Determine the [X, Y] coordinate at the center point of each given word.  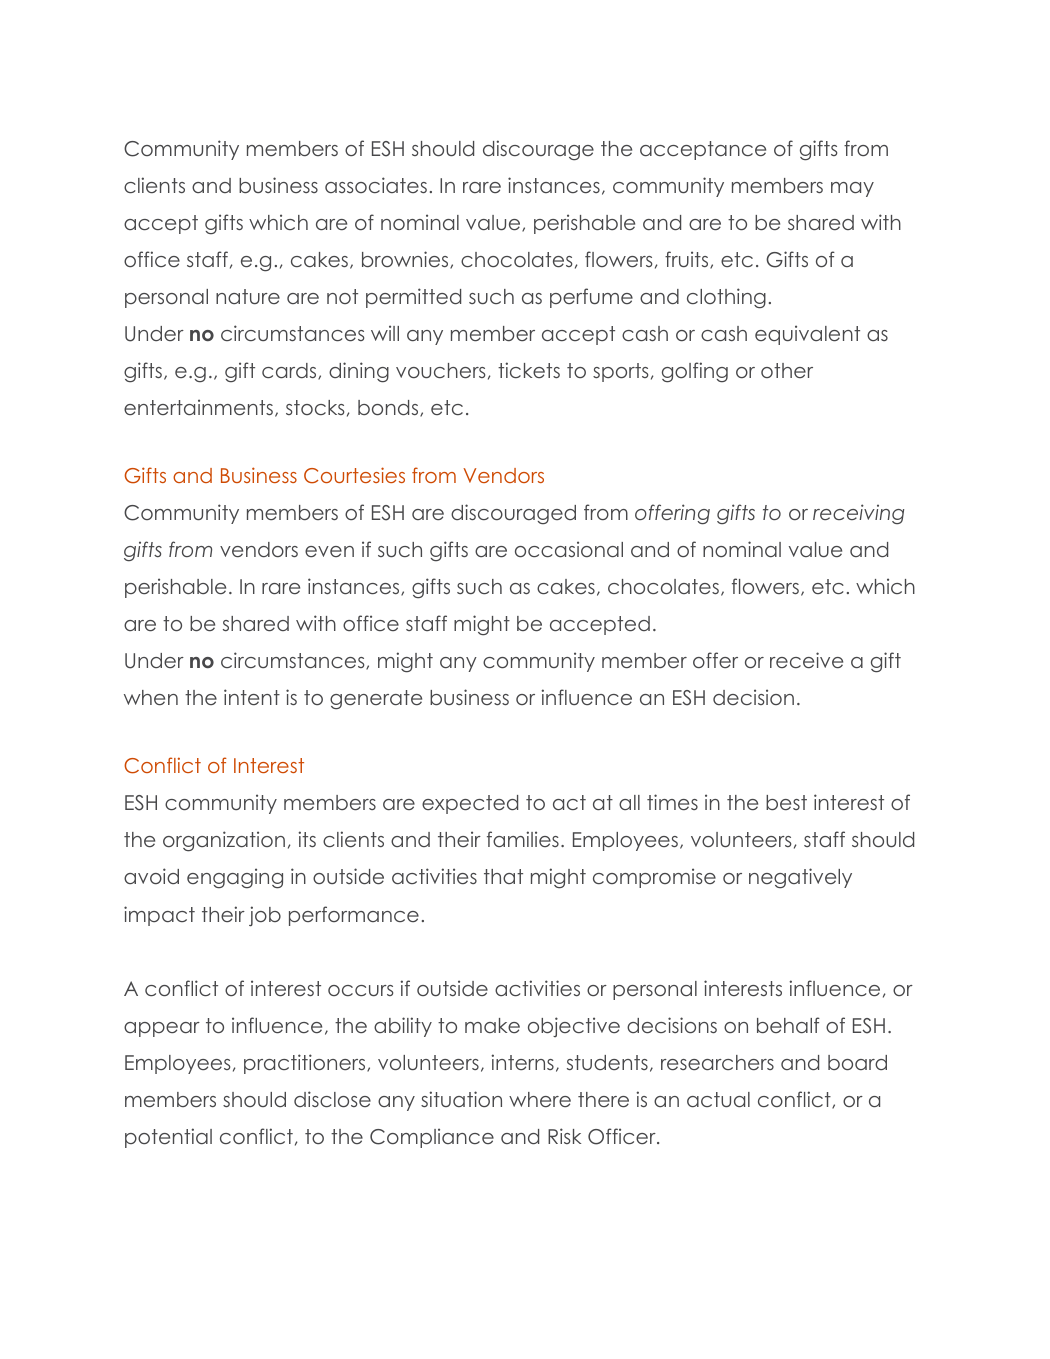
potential [168, 1138]
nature [248, 296]
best [786, 802]
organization [224, 841]
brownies [406, 260]
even [329, 551]
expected [470, 804]
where [540, 1099]
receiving [858, 514]
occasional [569, 549]
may [852, 189]
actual [718, 1099]
